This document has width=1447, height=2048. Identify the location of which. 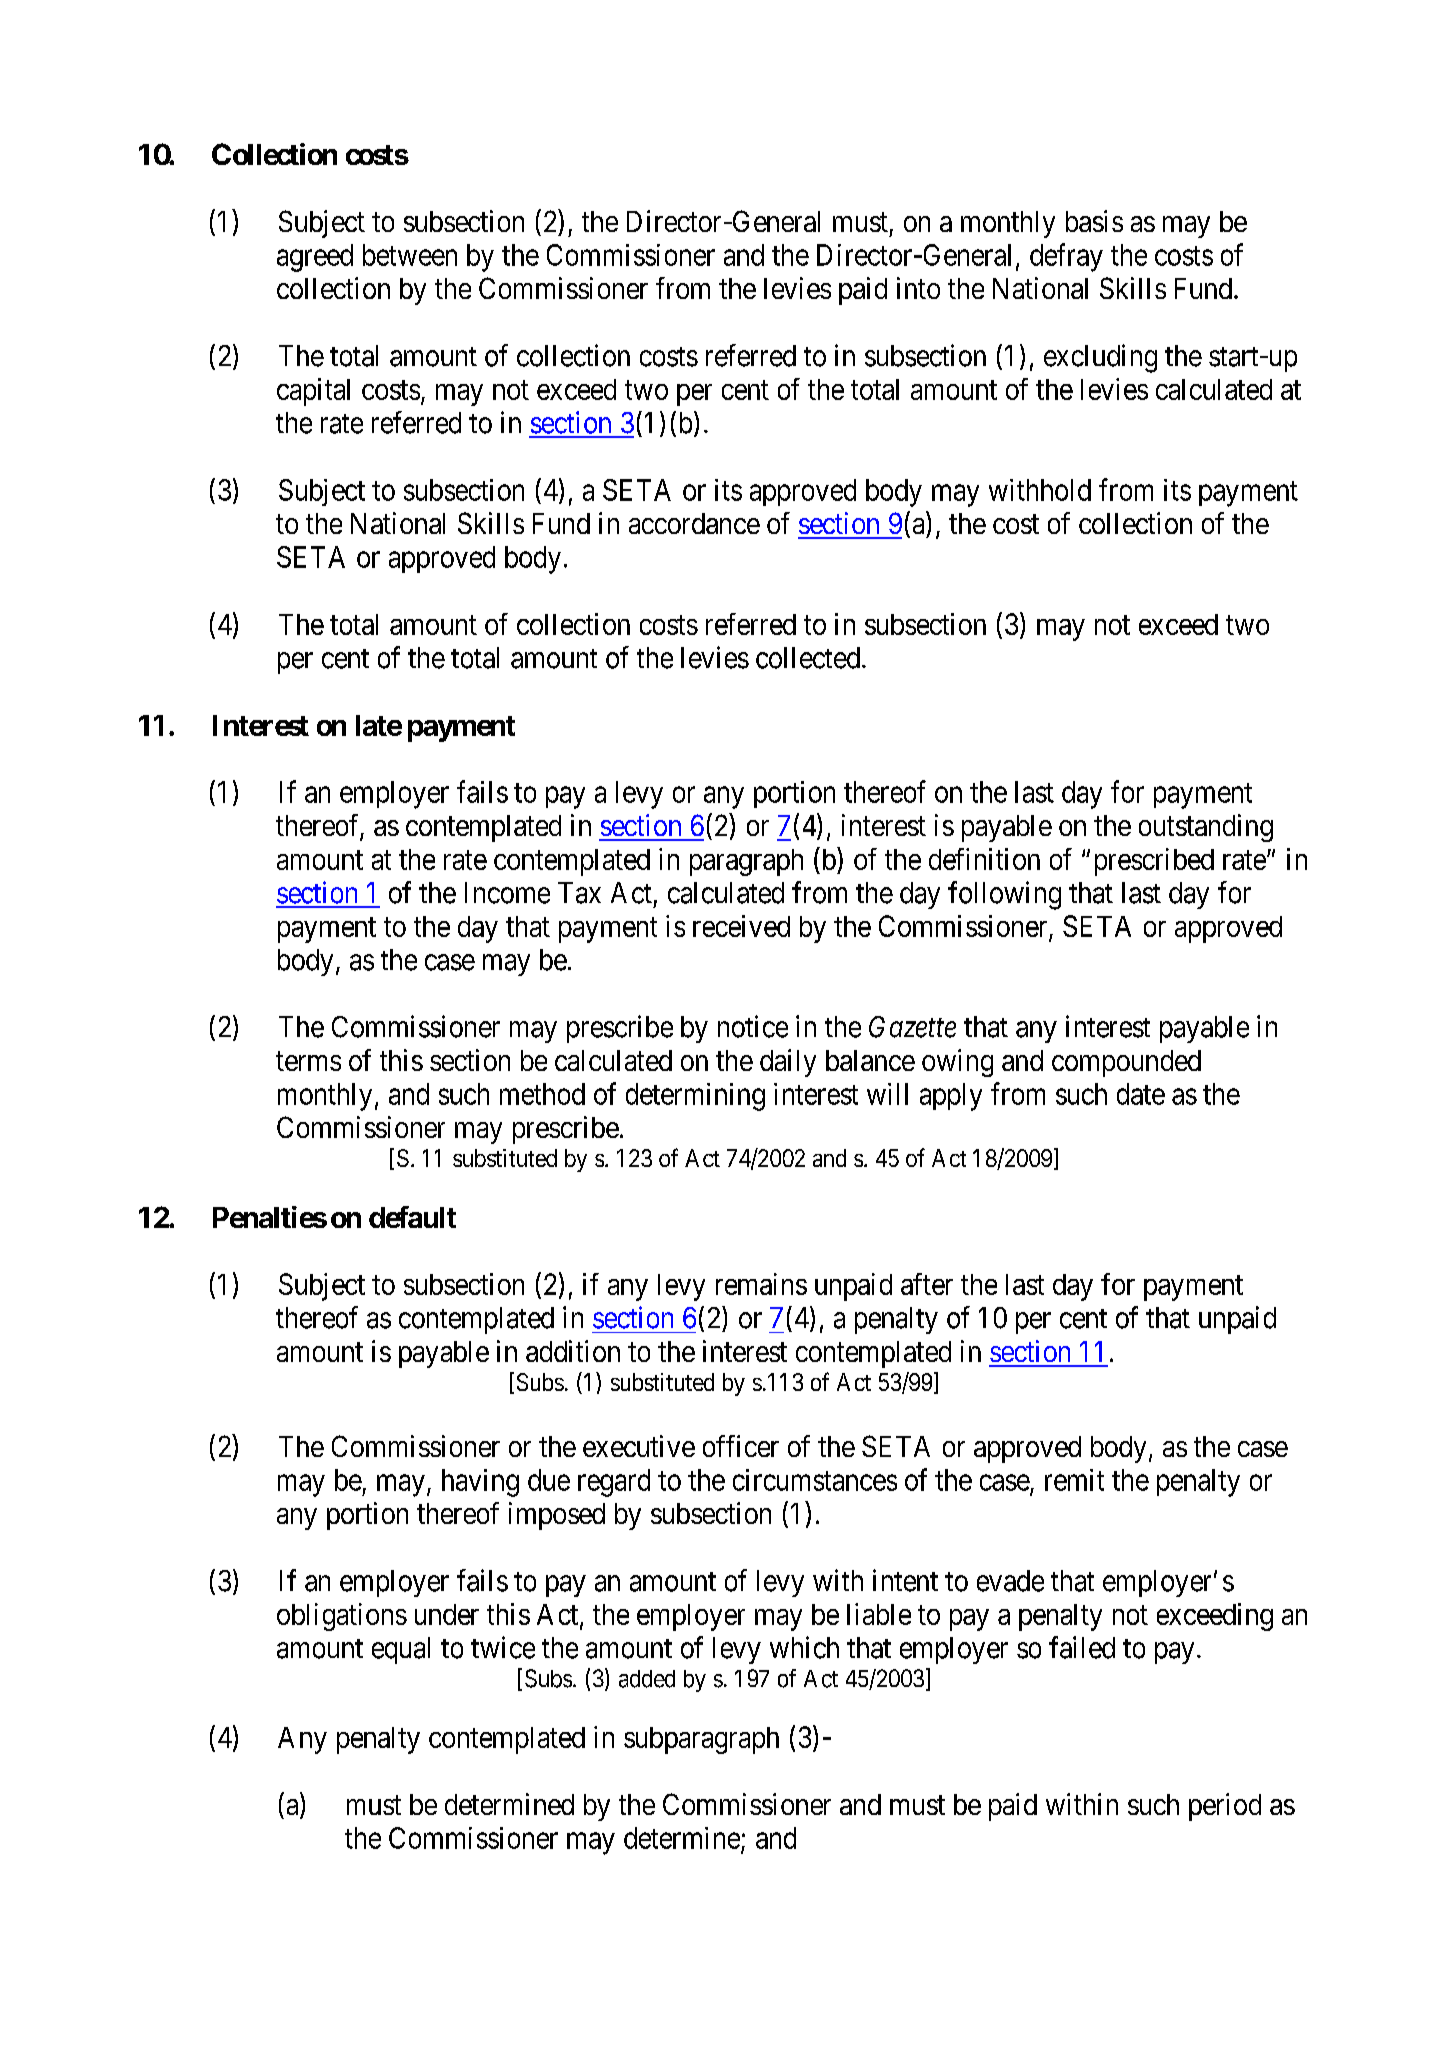
(804, 1647).
